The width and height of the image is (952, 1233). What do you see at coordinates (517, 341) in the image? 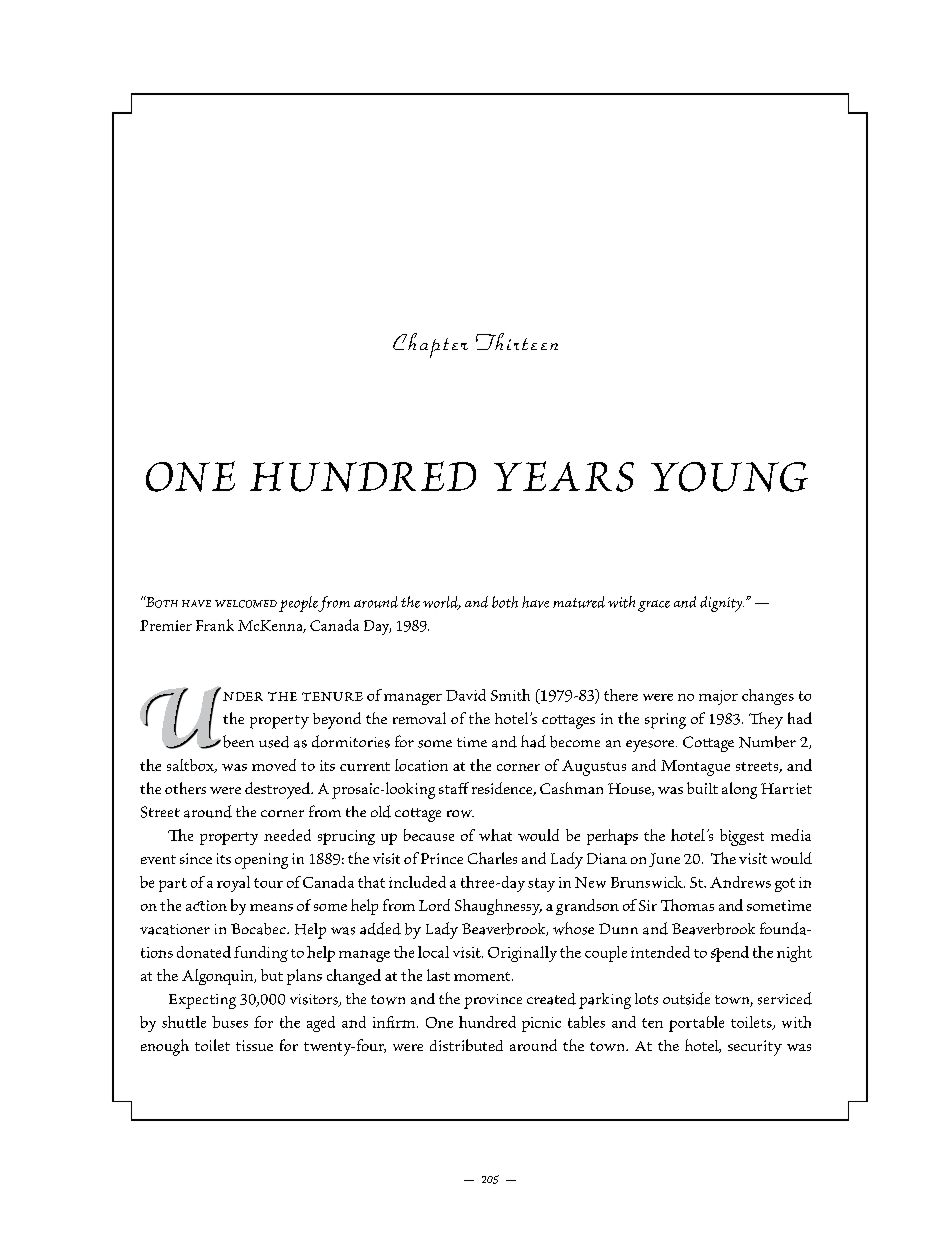
I see `Thirteen` at bounding box center [517, 341].
